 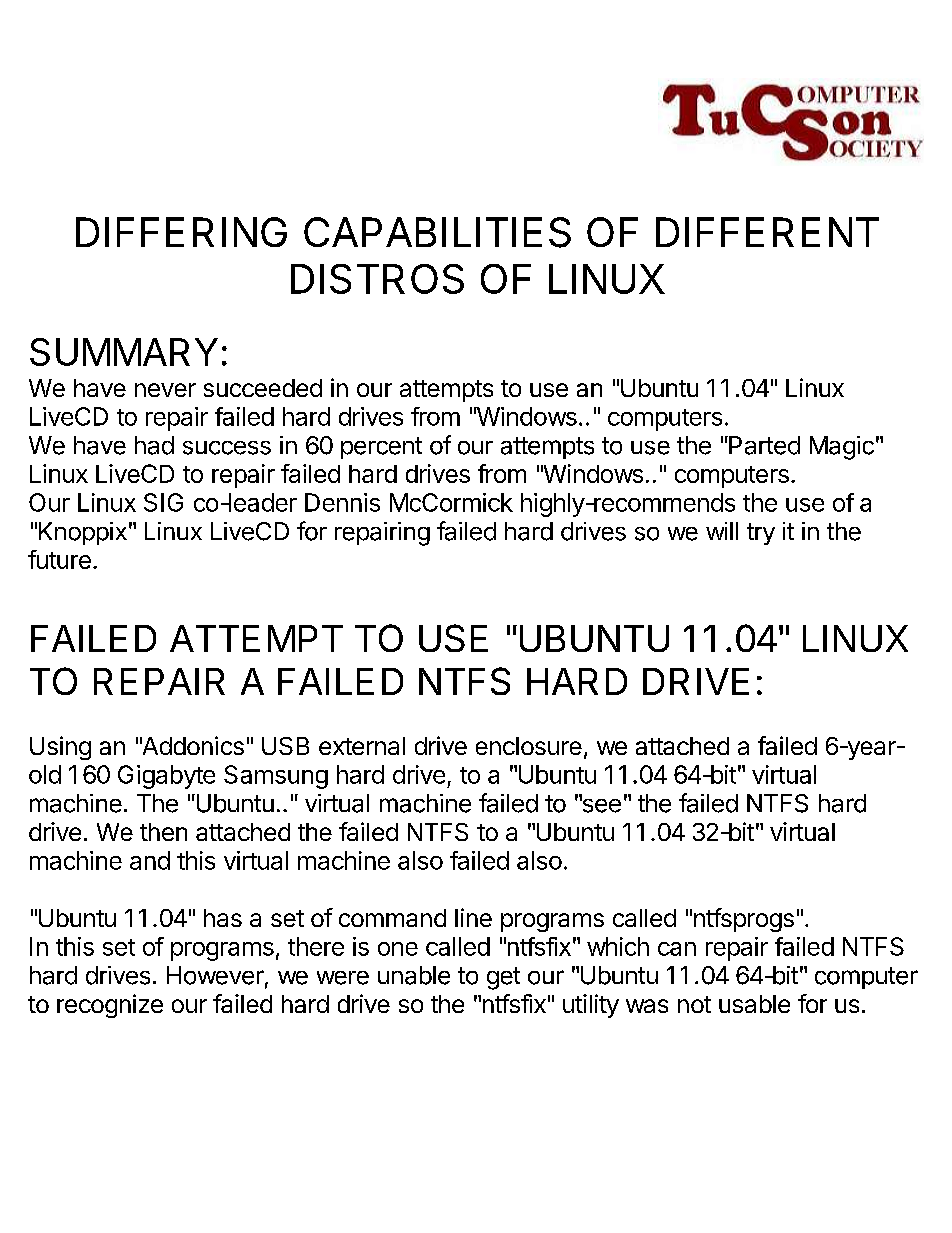 What do you see at coordinates (761, 534) in the image?
I see `try` at bounding box center [761, 534].
